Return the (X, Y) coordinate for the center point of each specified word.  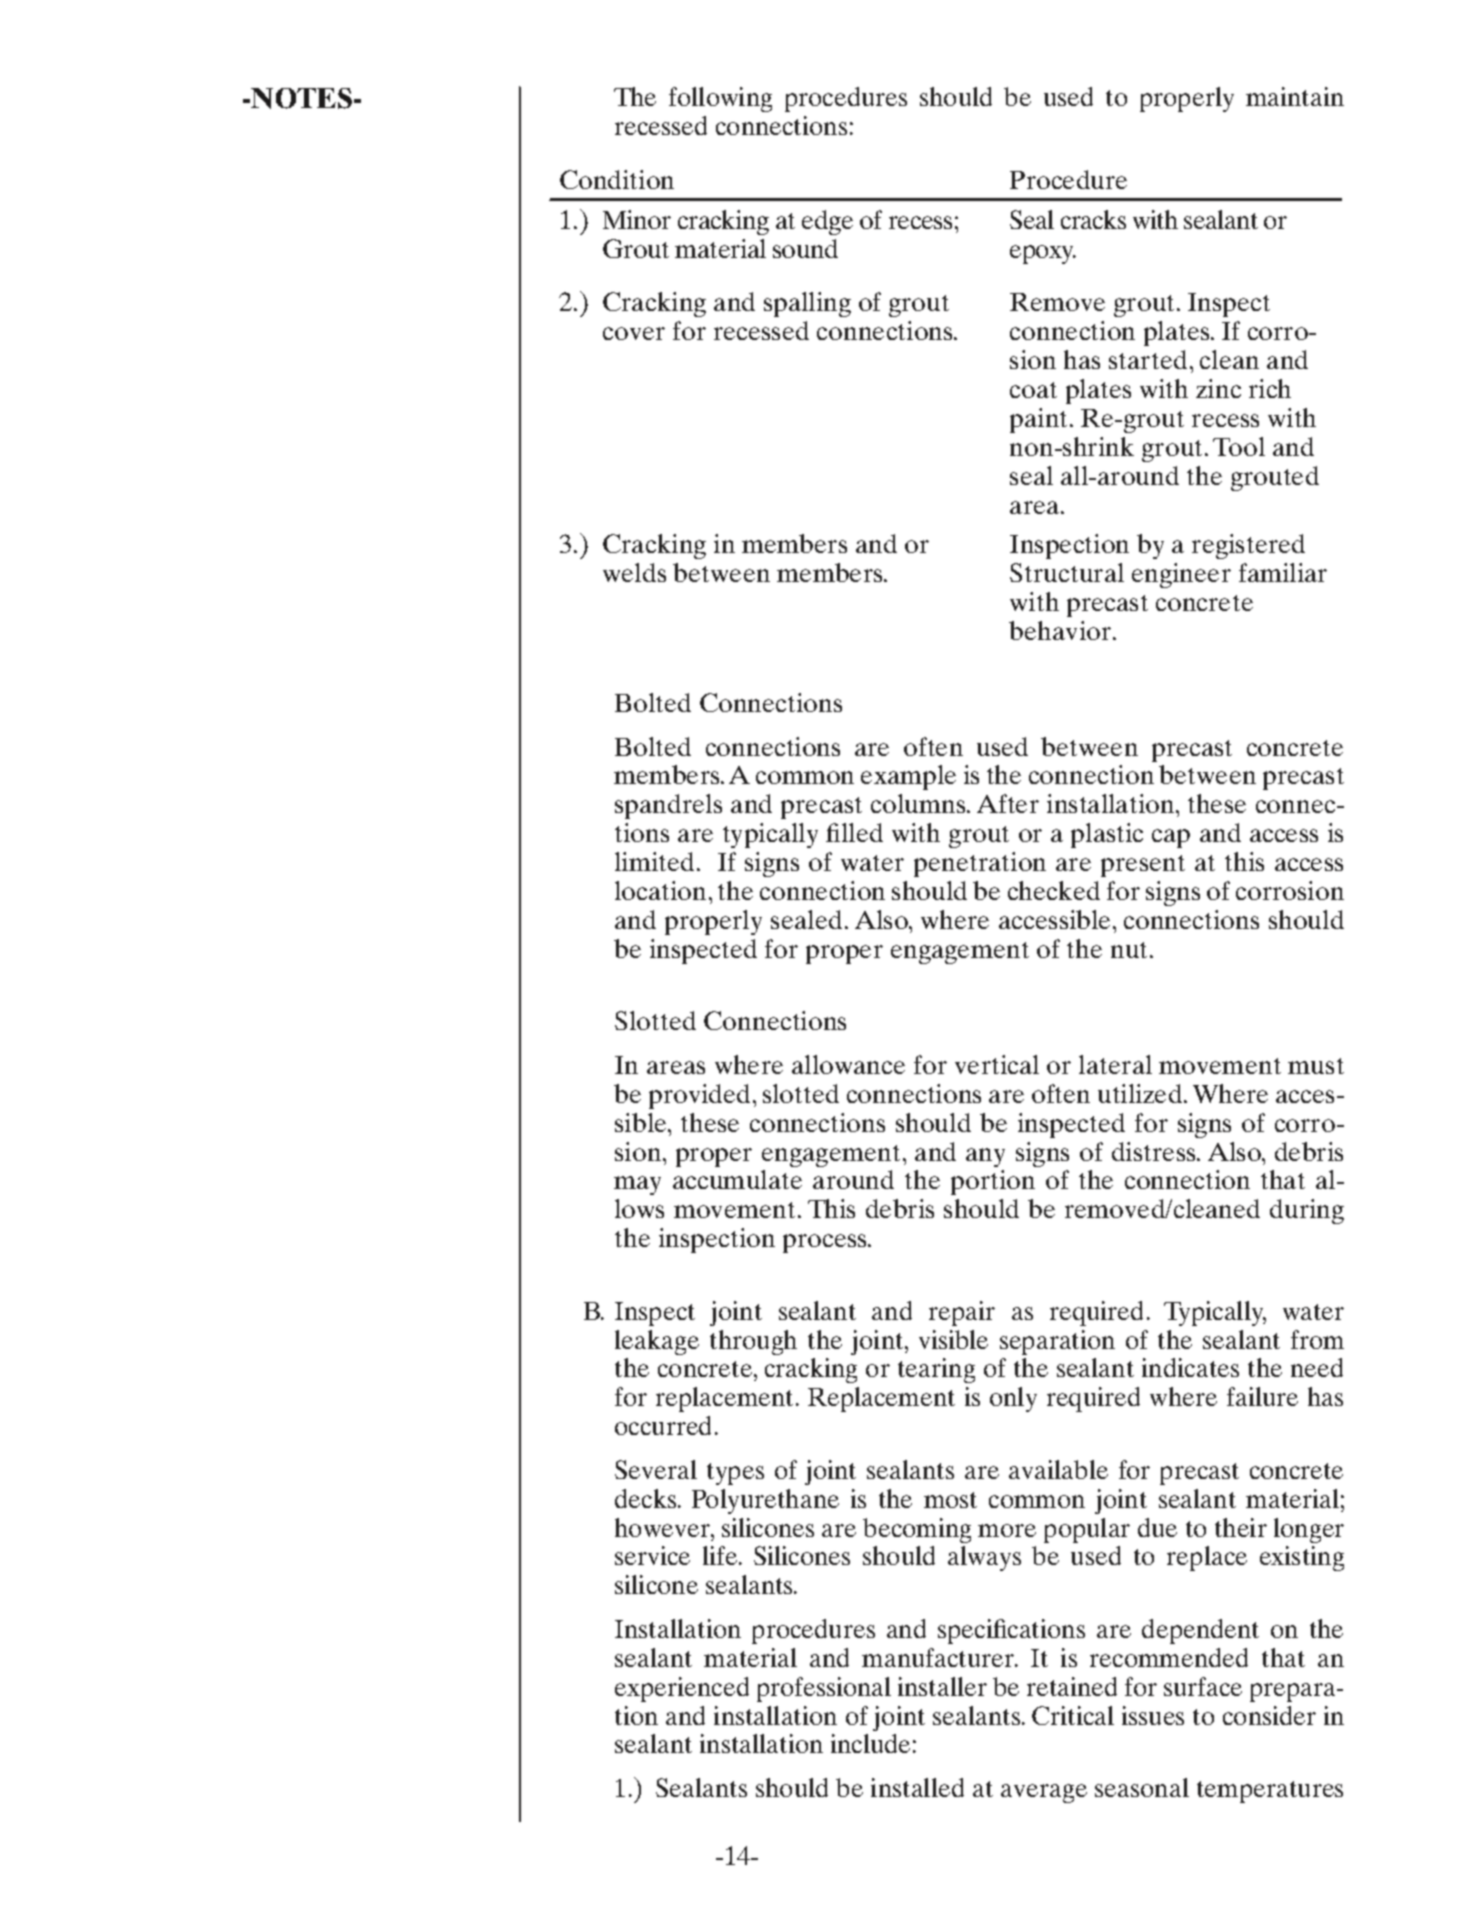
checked (1054, 890)
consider (1269, 1715)
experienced (682, 1689)
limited (654, 861)
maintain (1295, 96)
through (753, 1342)
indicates (1190, 1367)
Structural (1067, 572)
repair (962, 1313)
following (720, 99)
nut (1131, 950)
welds (634, 572)
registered (1248, 546)
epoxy (1043, 254)
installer (942, 1686)
